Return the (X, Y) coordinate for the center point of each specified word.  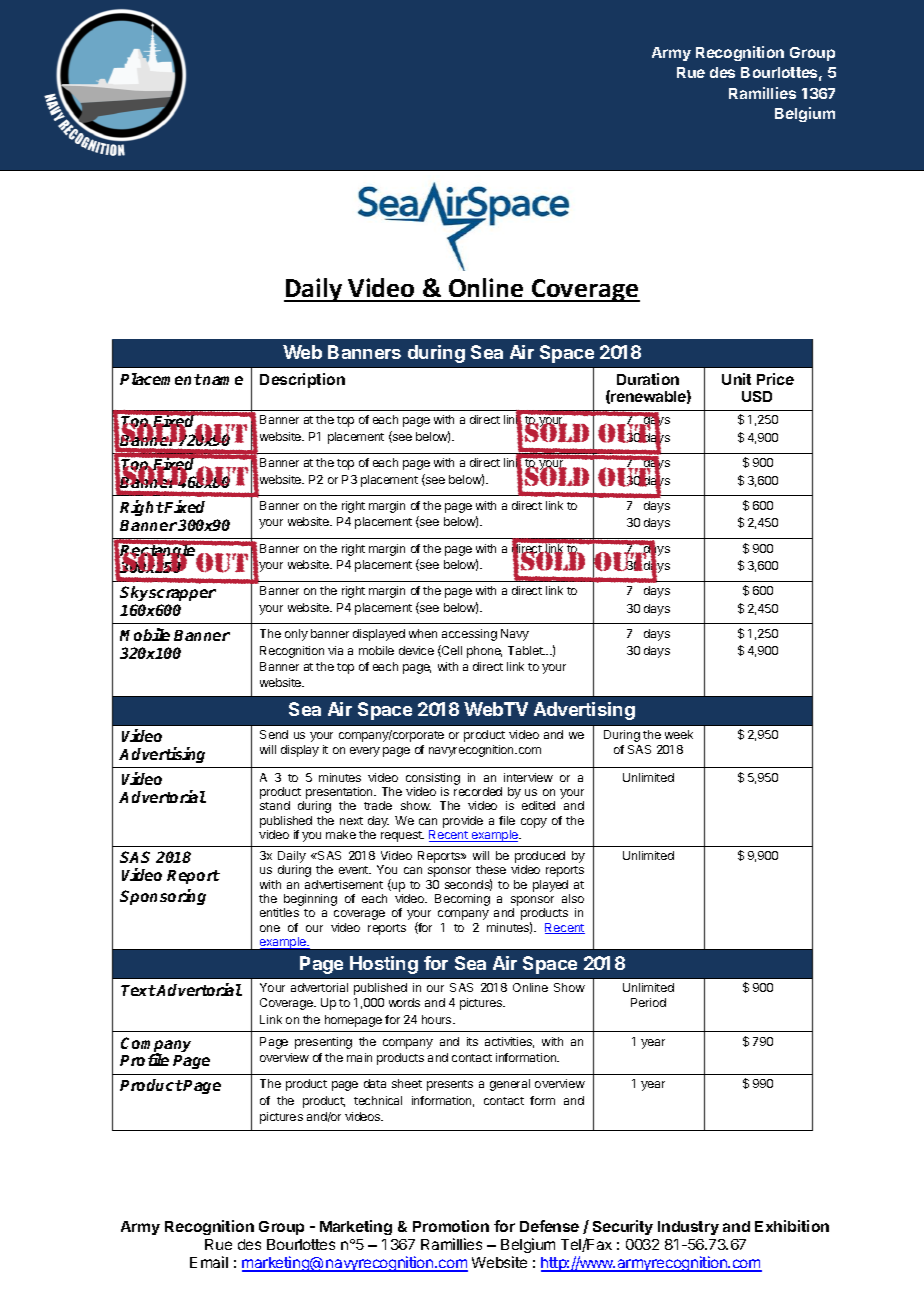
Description (302, 380)
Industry (688, 1228)
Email (209, 1262)
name (222, 380)
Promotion (451, 1226)
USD (757, 396)
